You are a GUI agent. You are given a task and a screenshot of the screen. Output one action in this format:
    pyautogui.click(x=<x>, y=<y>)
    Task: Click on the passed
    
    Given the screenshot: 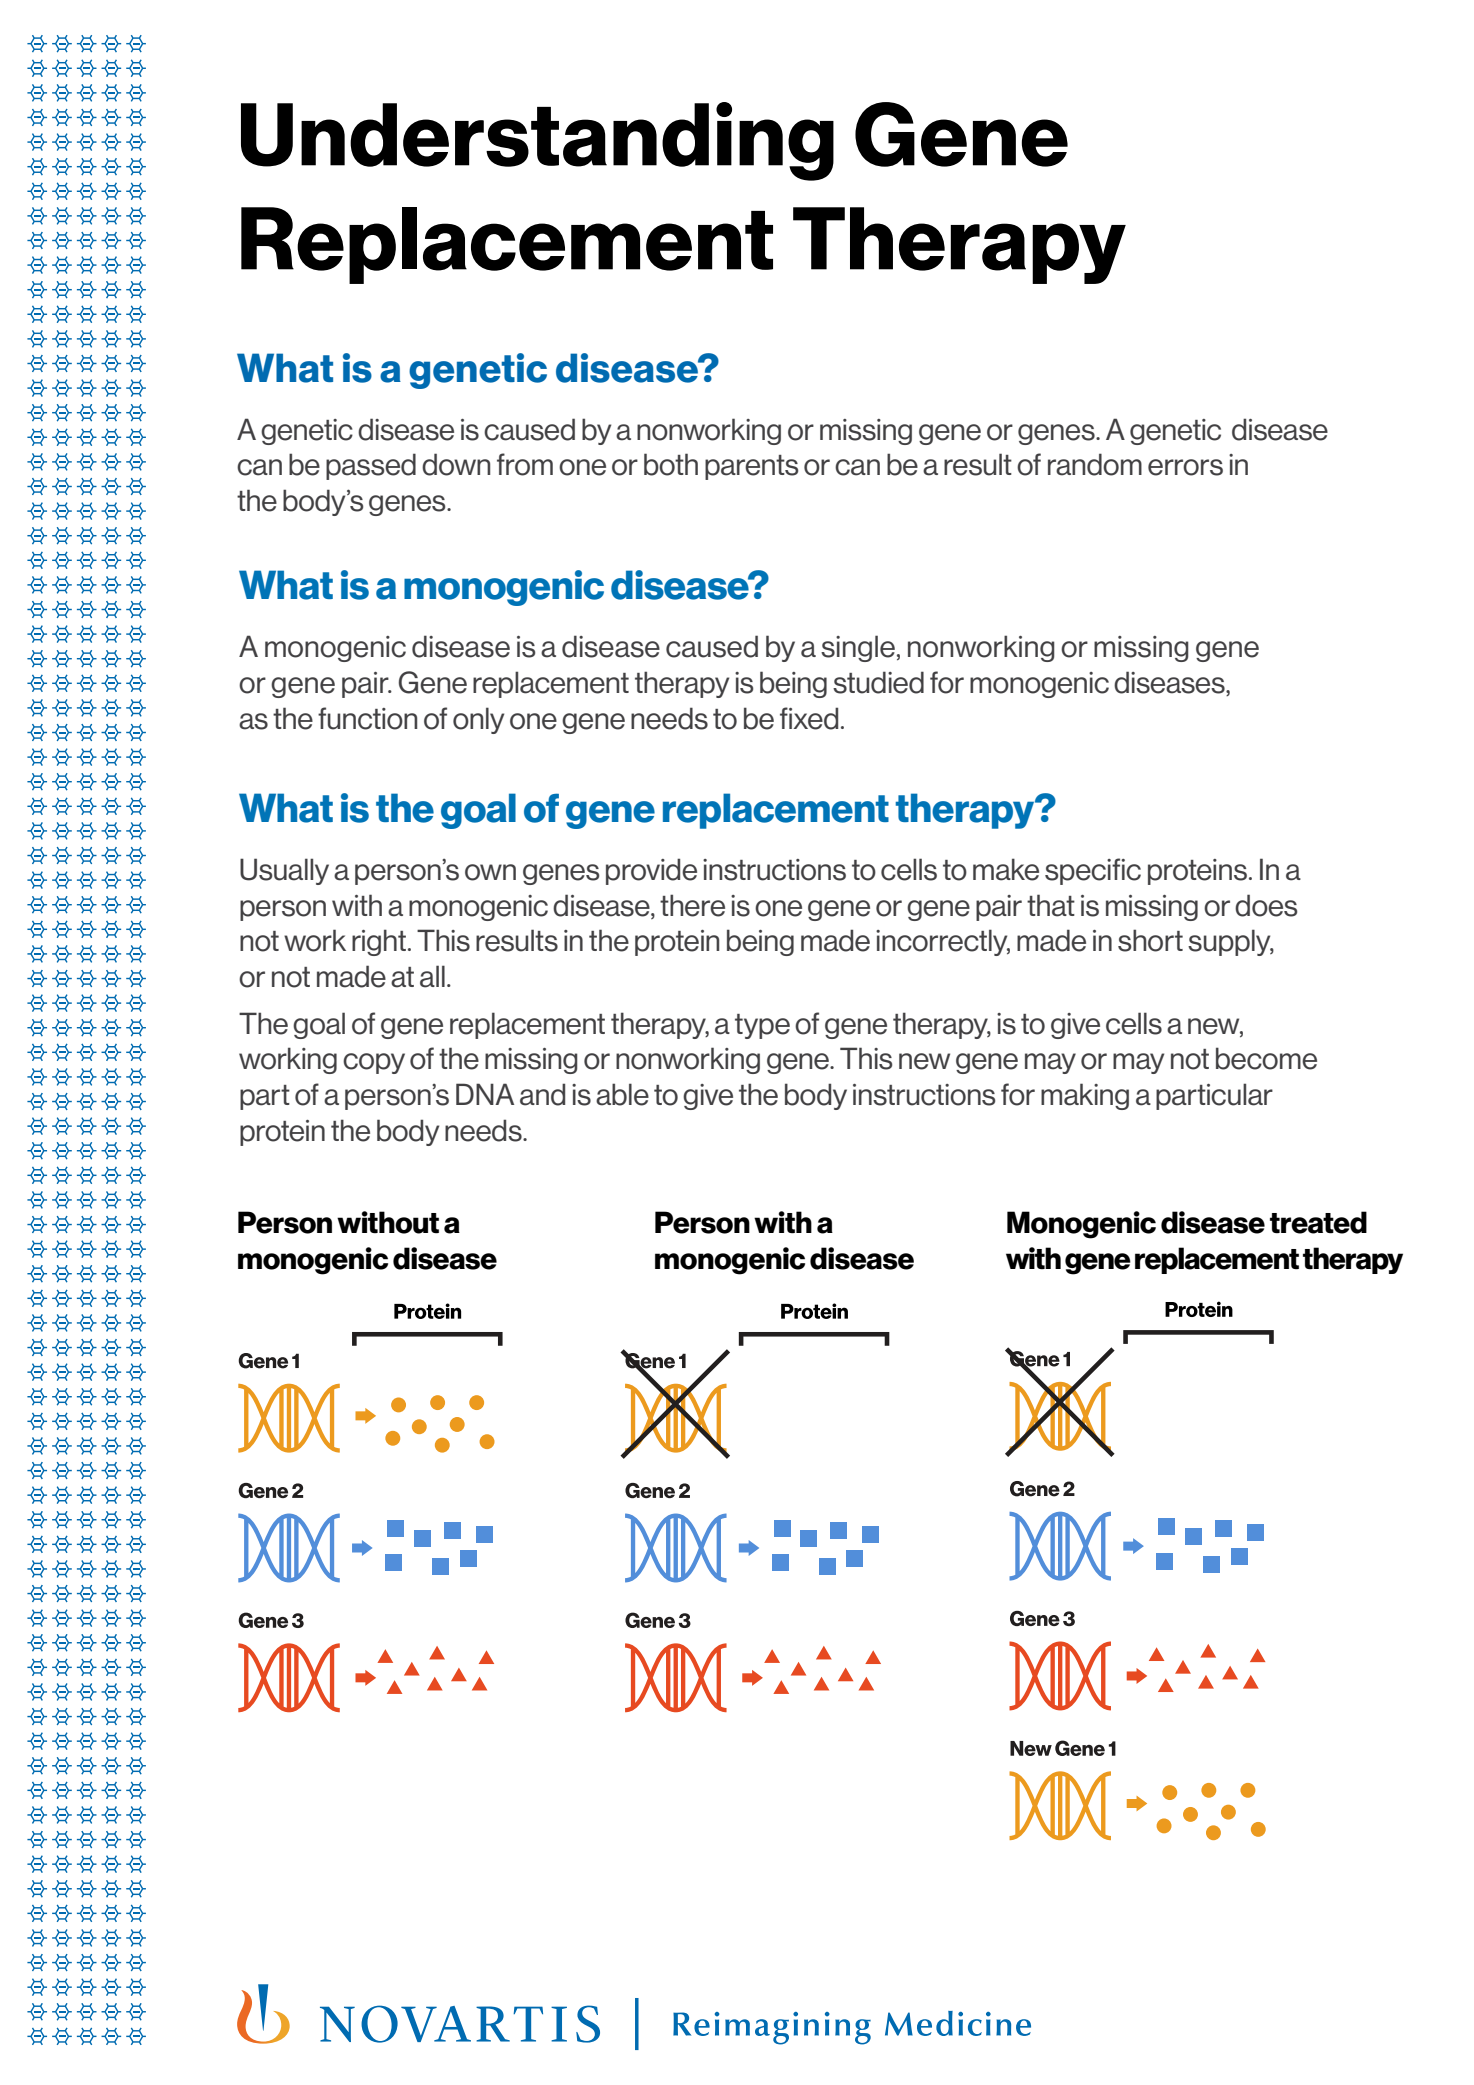 What is the action you would take?
    pyautogui.click(x=371, y=466)
